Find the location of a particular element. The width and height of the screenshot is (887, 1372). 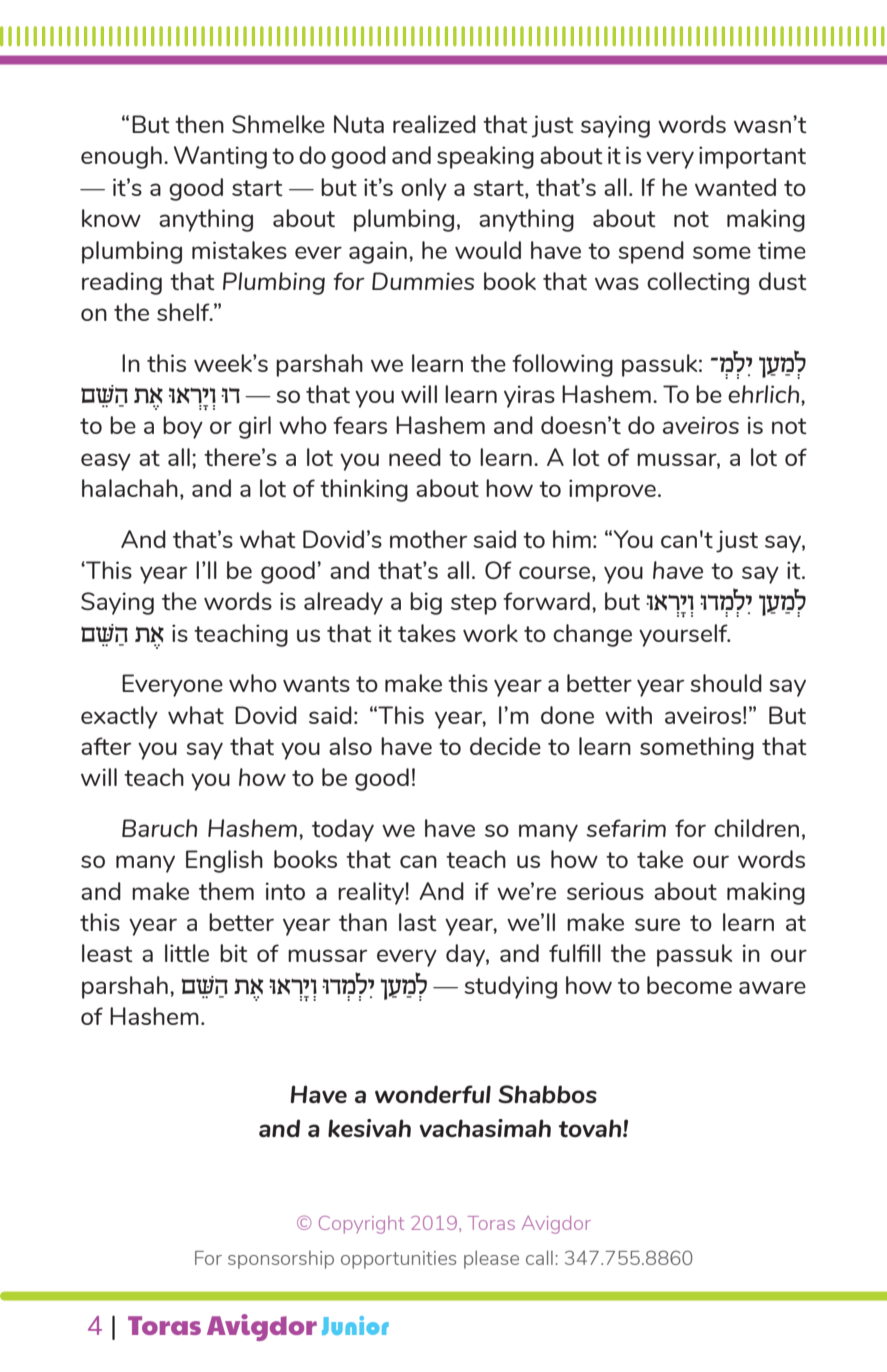

opportunities is located at coordinates (398, 1260).
